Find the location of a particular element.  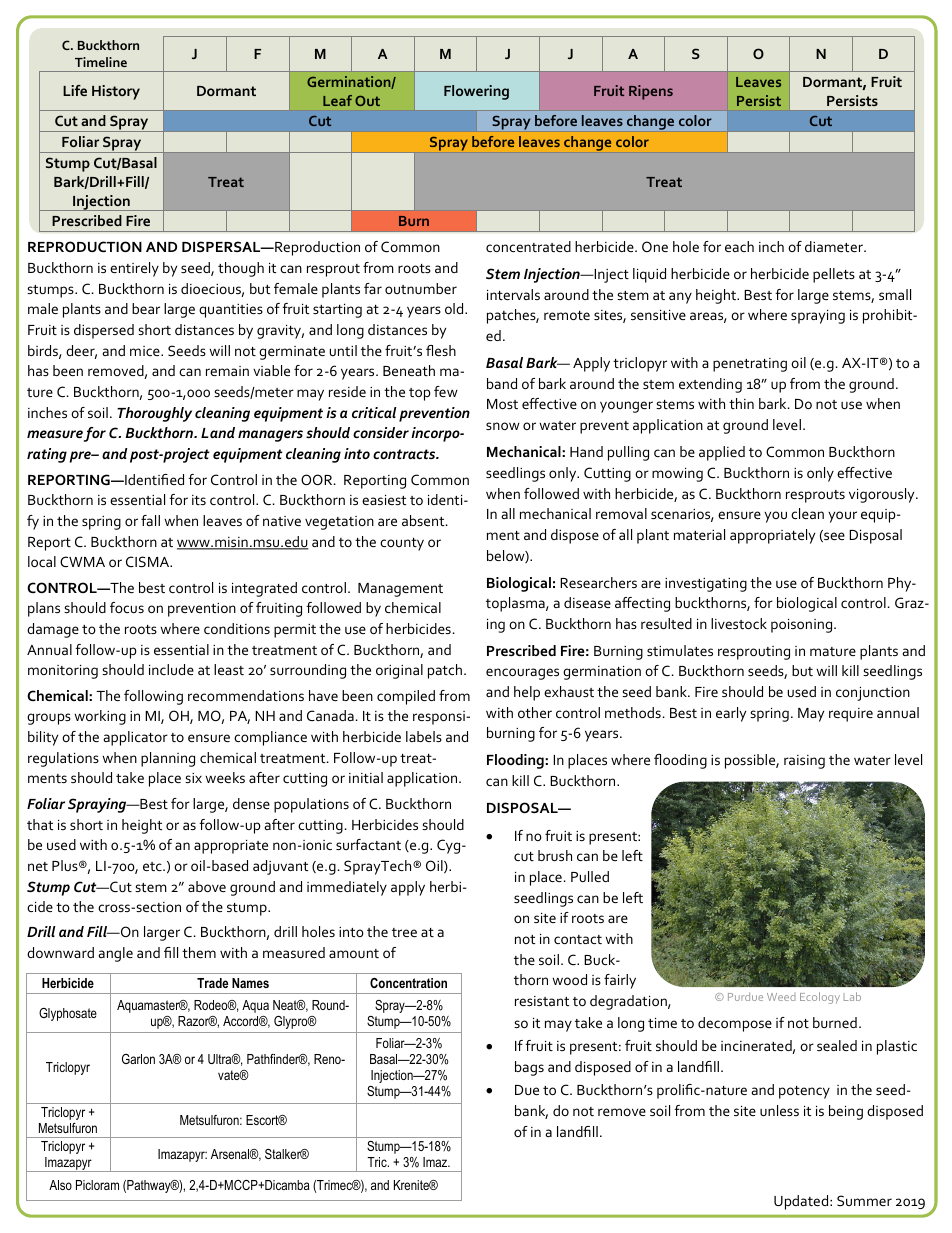

etc is located at coordinates (153, 866).
